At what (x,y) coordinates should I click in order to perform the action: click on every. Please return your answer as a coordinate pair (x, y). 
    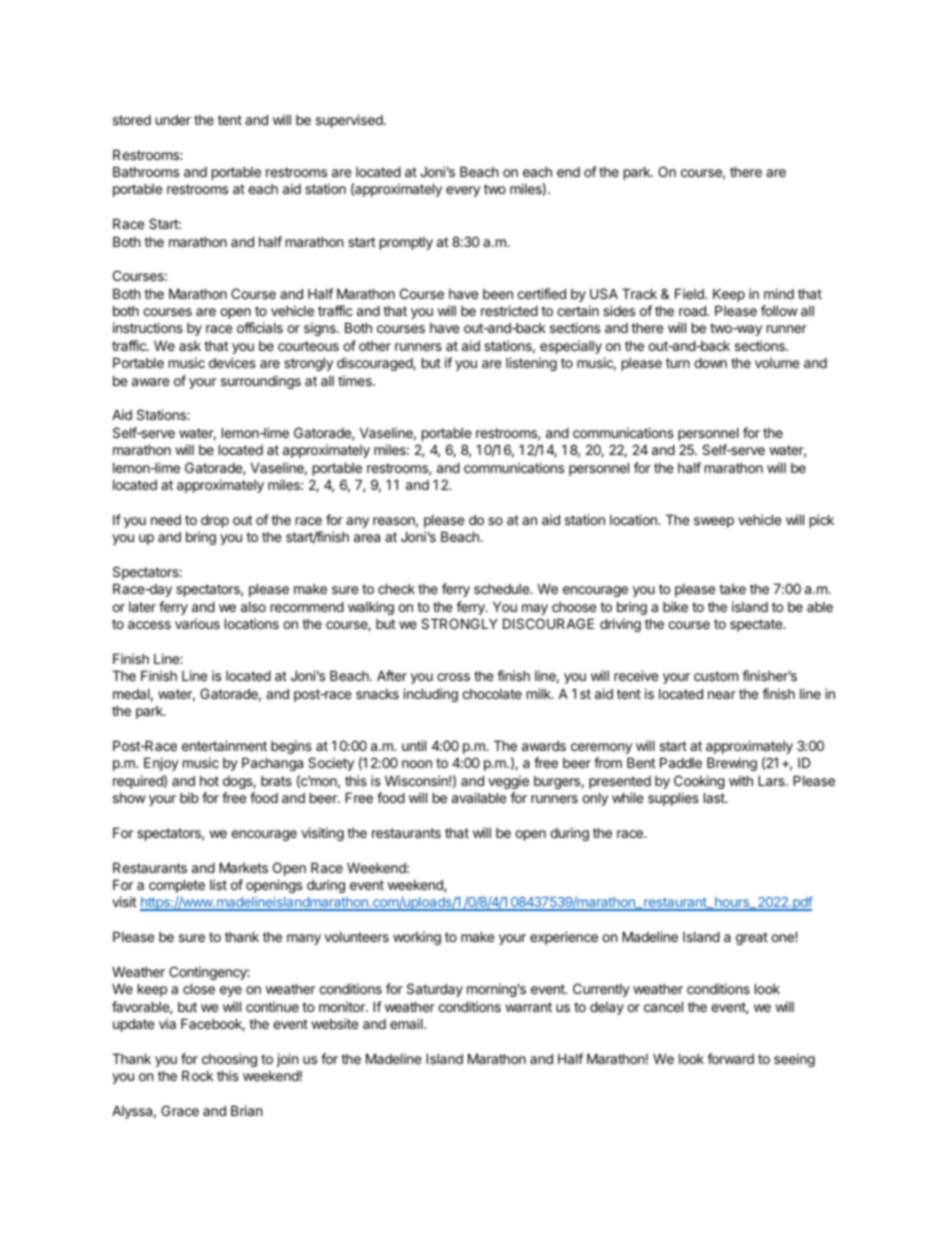
    Looking at the image, I should click on (463, 191).
